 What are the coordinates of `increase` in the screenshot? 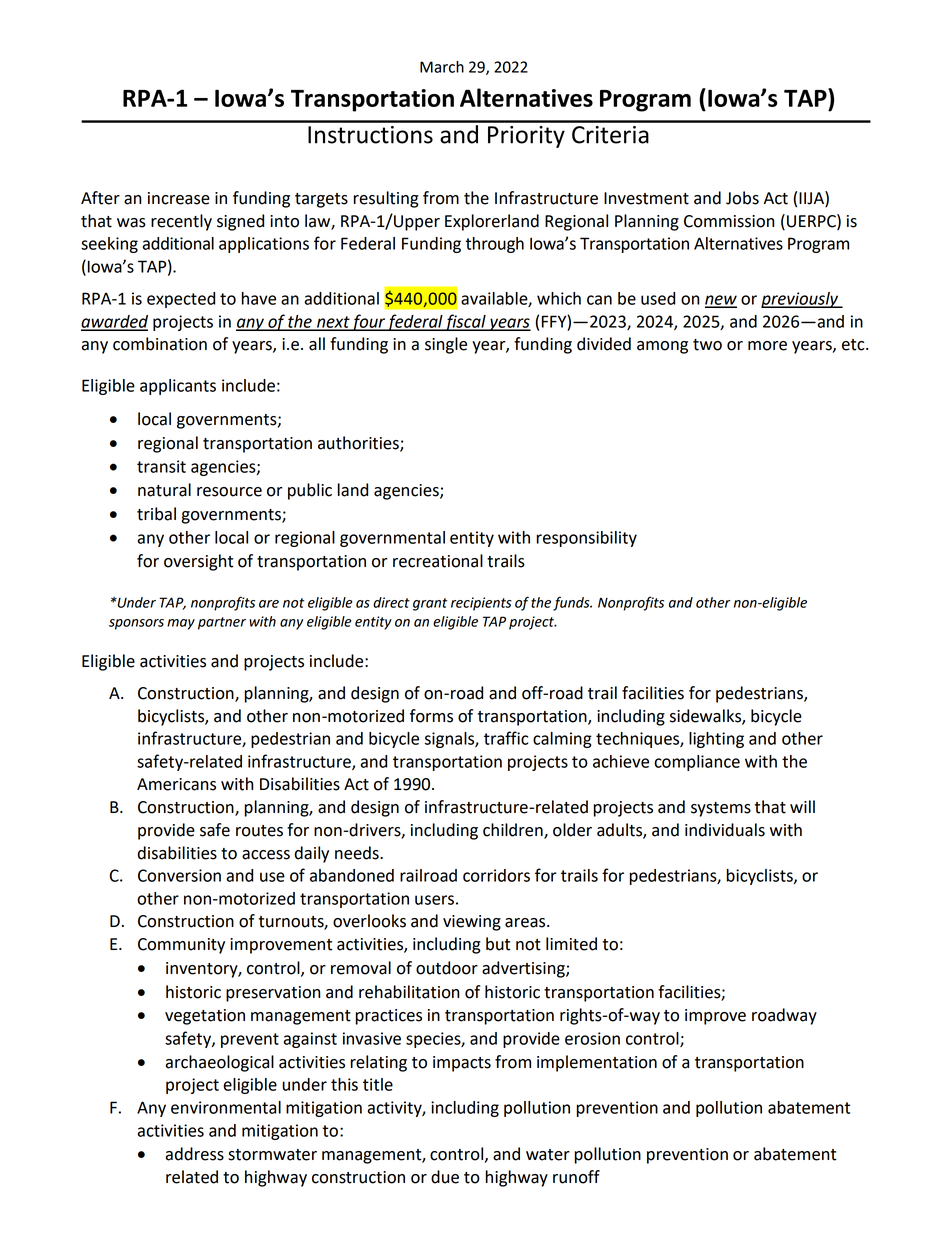 It's located at (179, 198).
